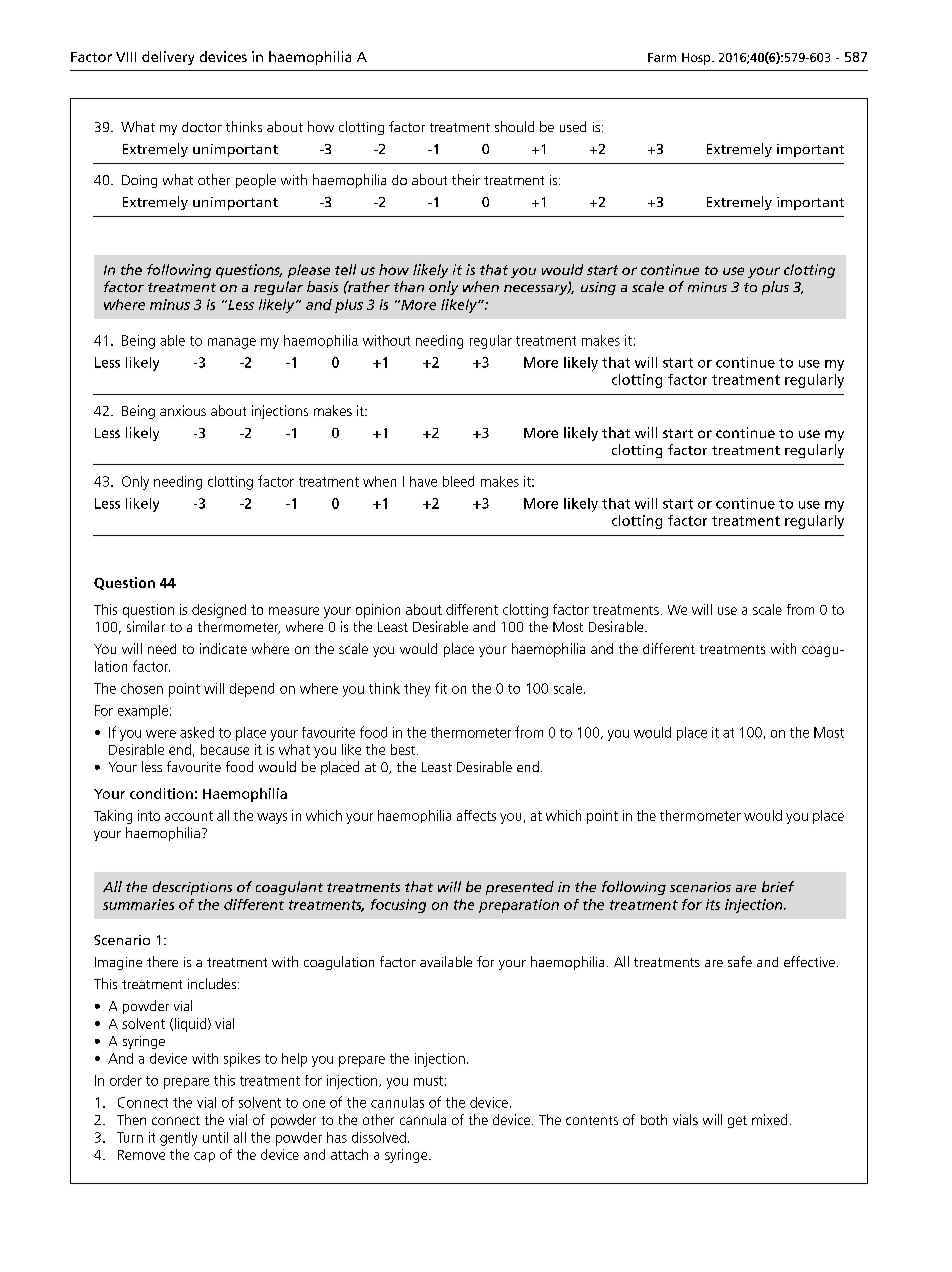 This screenshot has width=952, height=1272. I want to click on dissolved, so click(379, 1137).
